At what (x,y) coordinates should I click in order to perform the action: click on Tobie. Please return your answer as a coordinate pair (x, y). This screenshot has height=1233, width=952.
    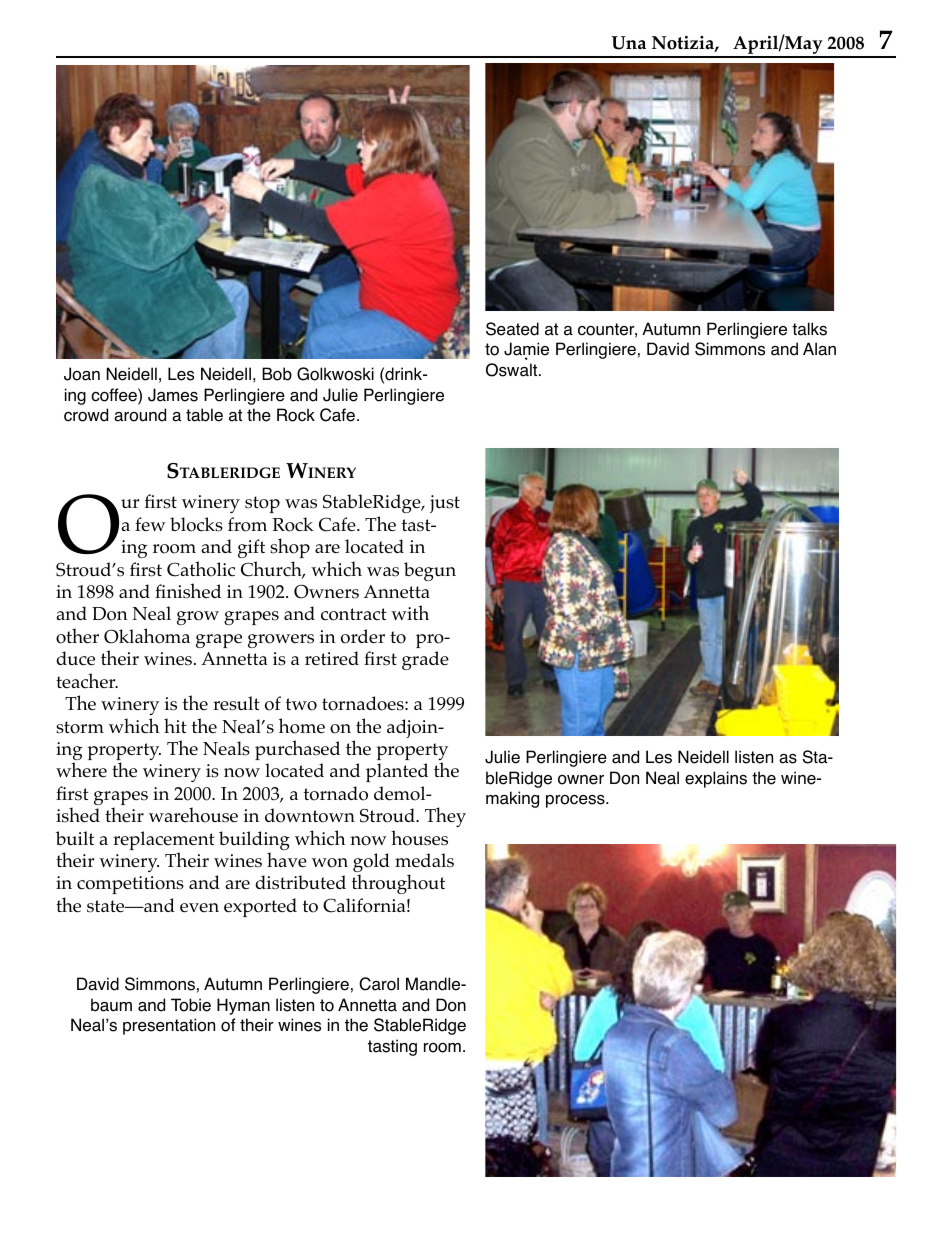
    Looking at the image, I should click on (191, 1005).
